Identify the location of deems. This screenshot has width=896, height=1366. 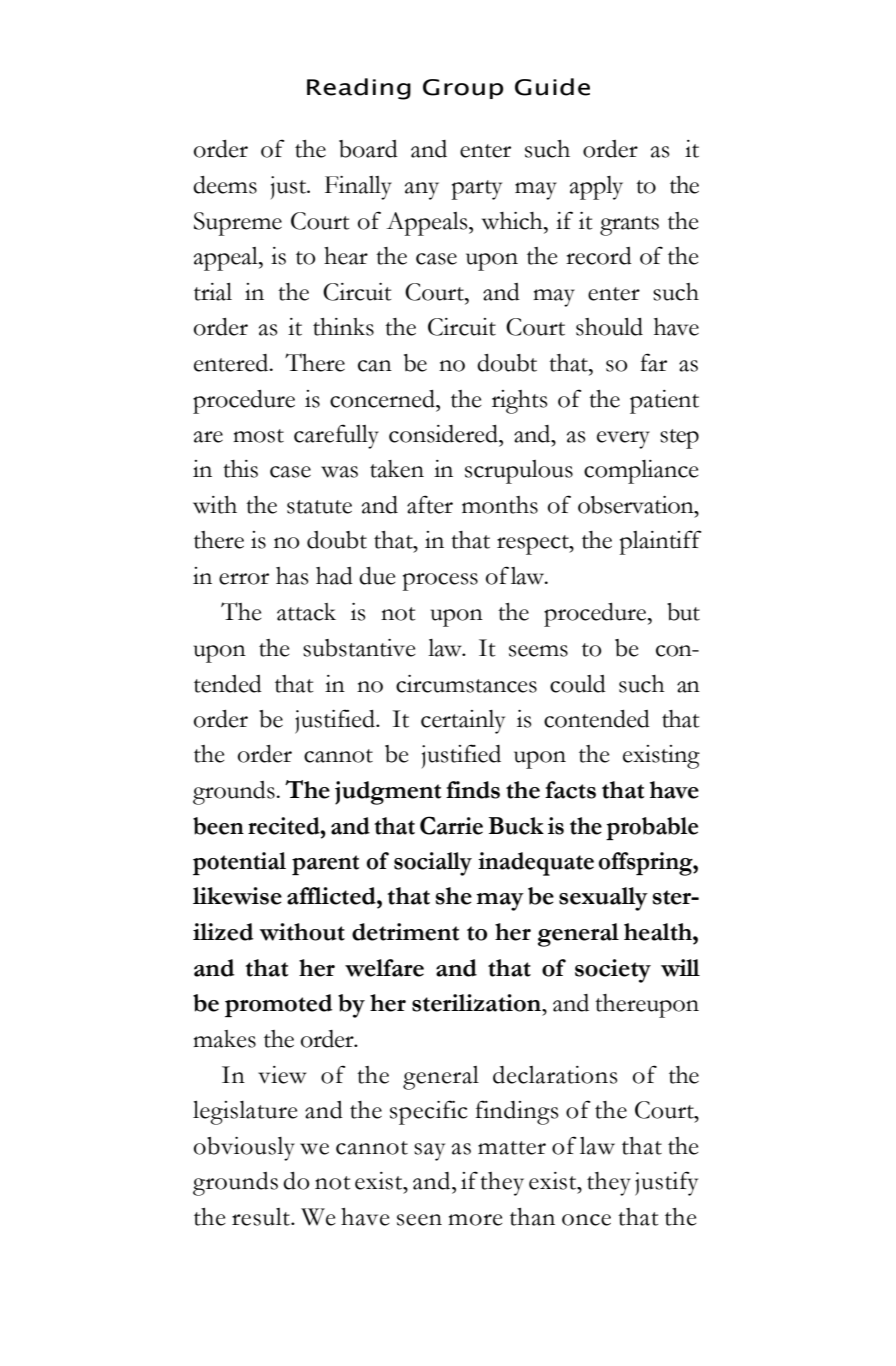
(225, 185).
